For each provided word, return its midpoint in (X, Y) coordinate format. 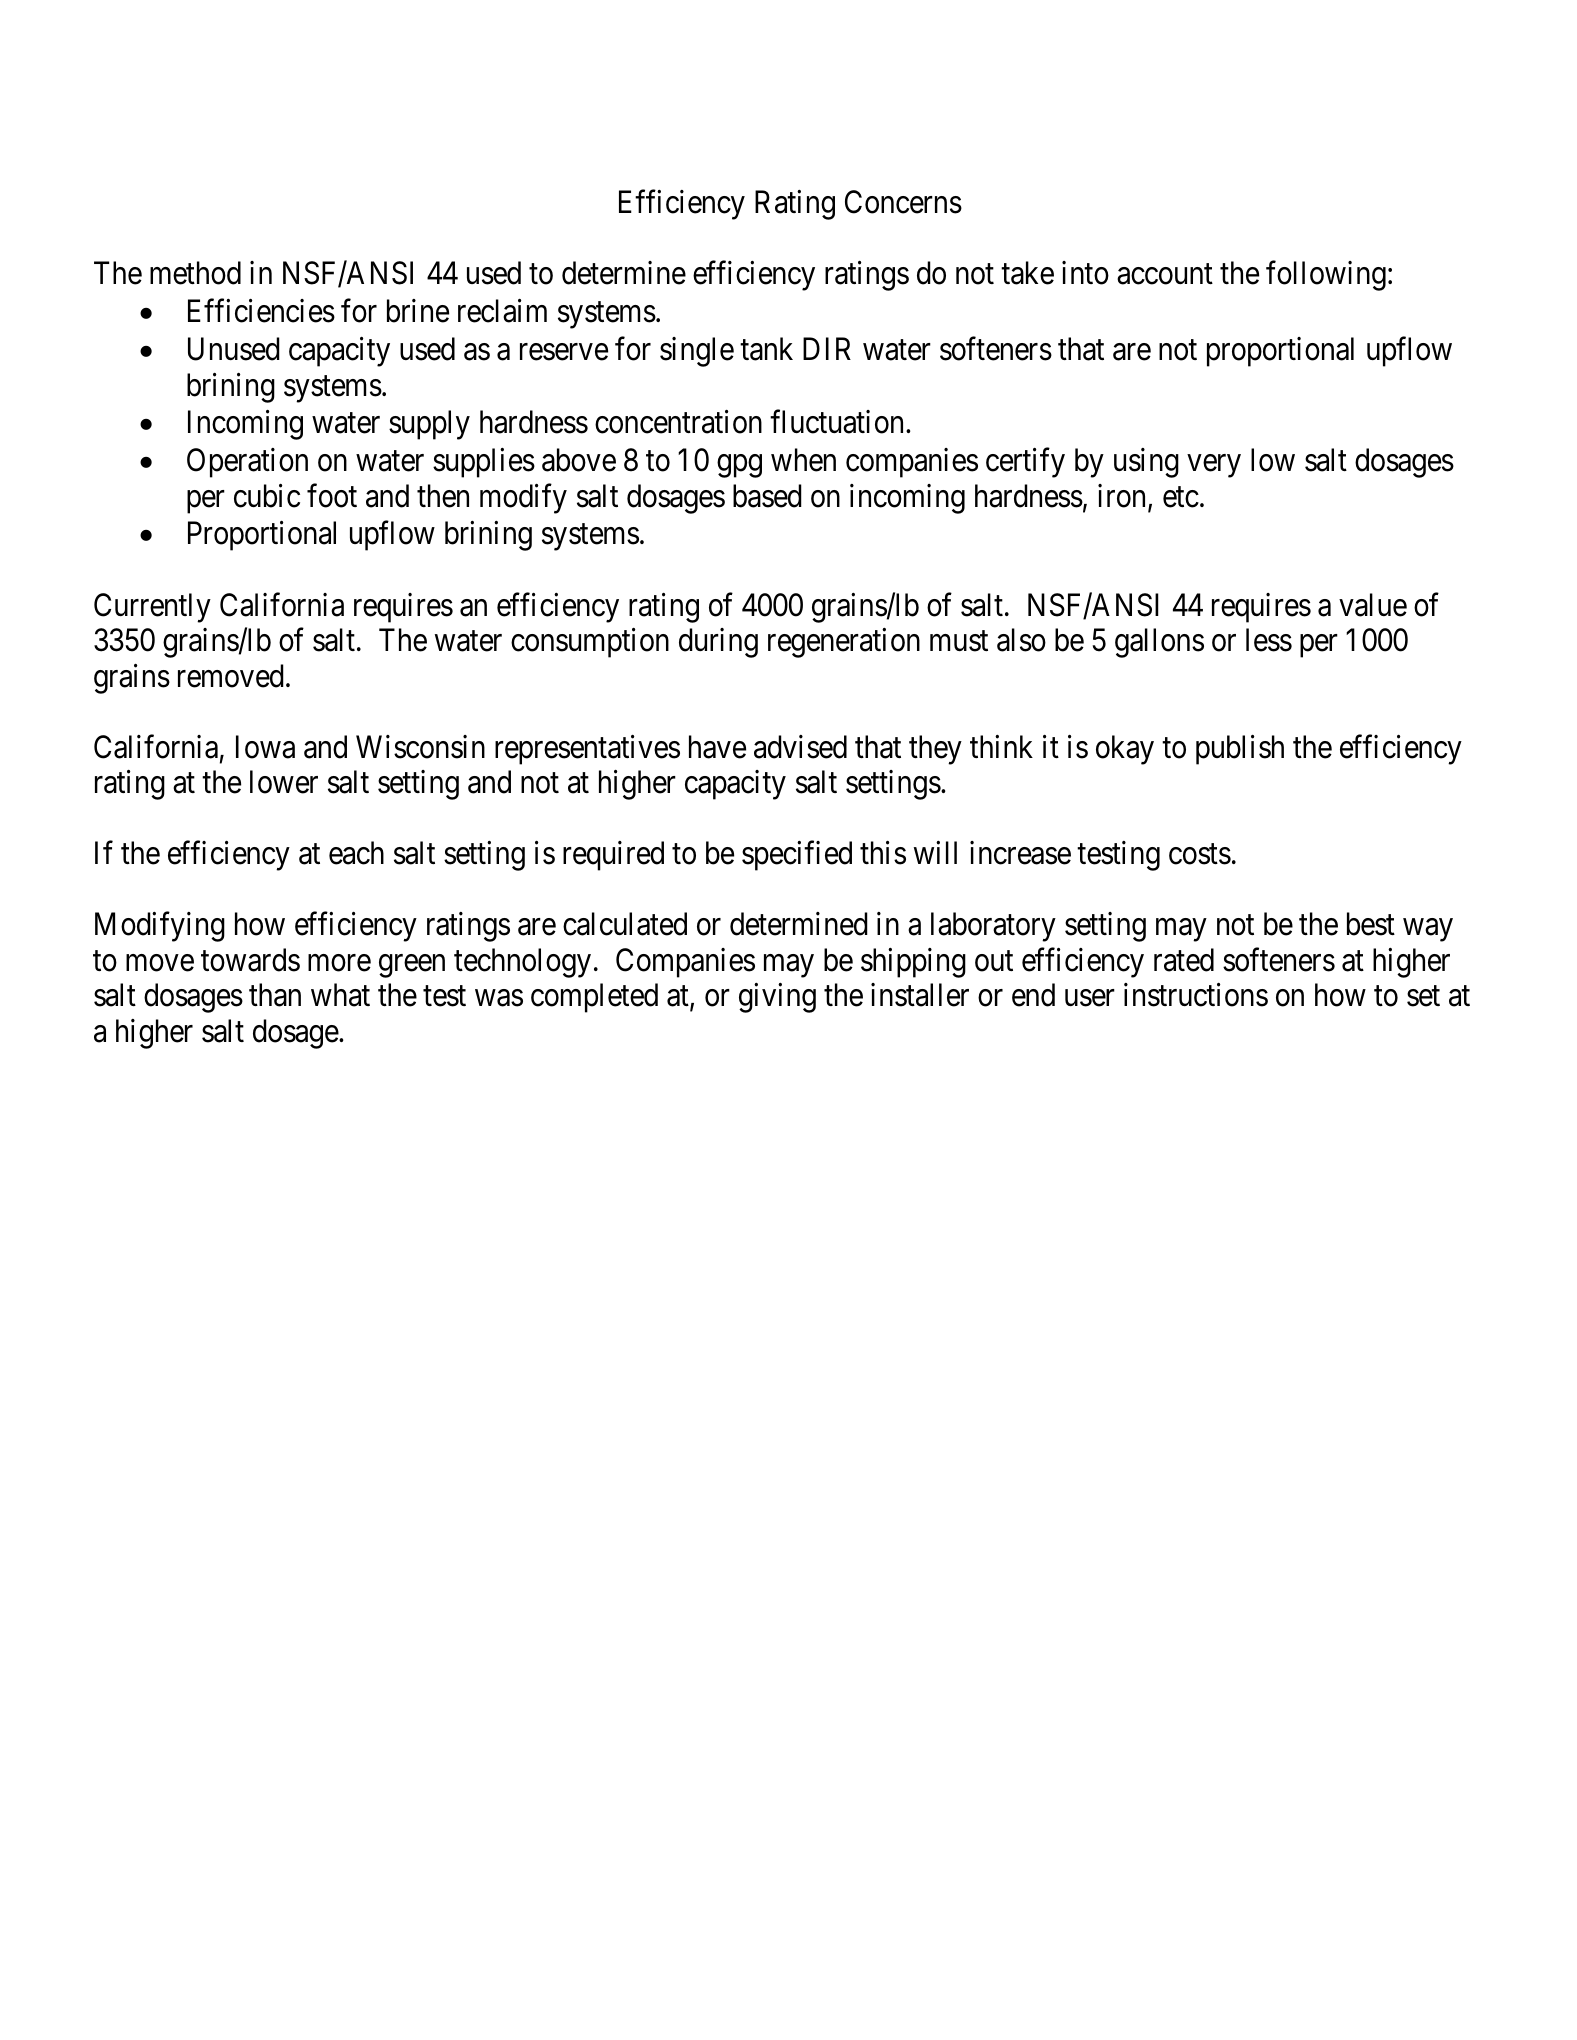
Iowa (265, 747)
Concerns (903, 202)
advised (800, 747)
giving (777, 998)
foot (332, 495)
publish (1240, 750)
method (195, 273)
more (339, 963)
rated (1184, 960)
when (803, 460)
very (1214, 466)
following (1326, 276)
